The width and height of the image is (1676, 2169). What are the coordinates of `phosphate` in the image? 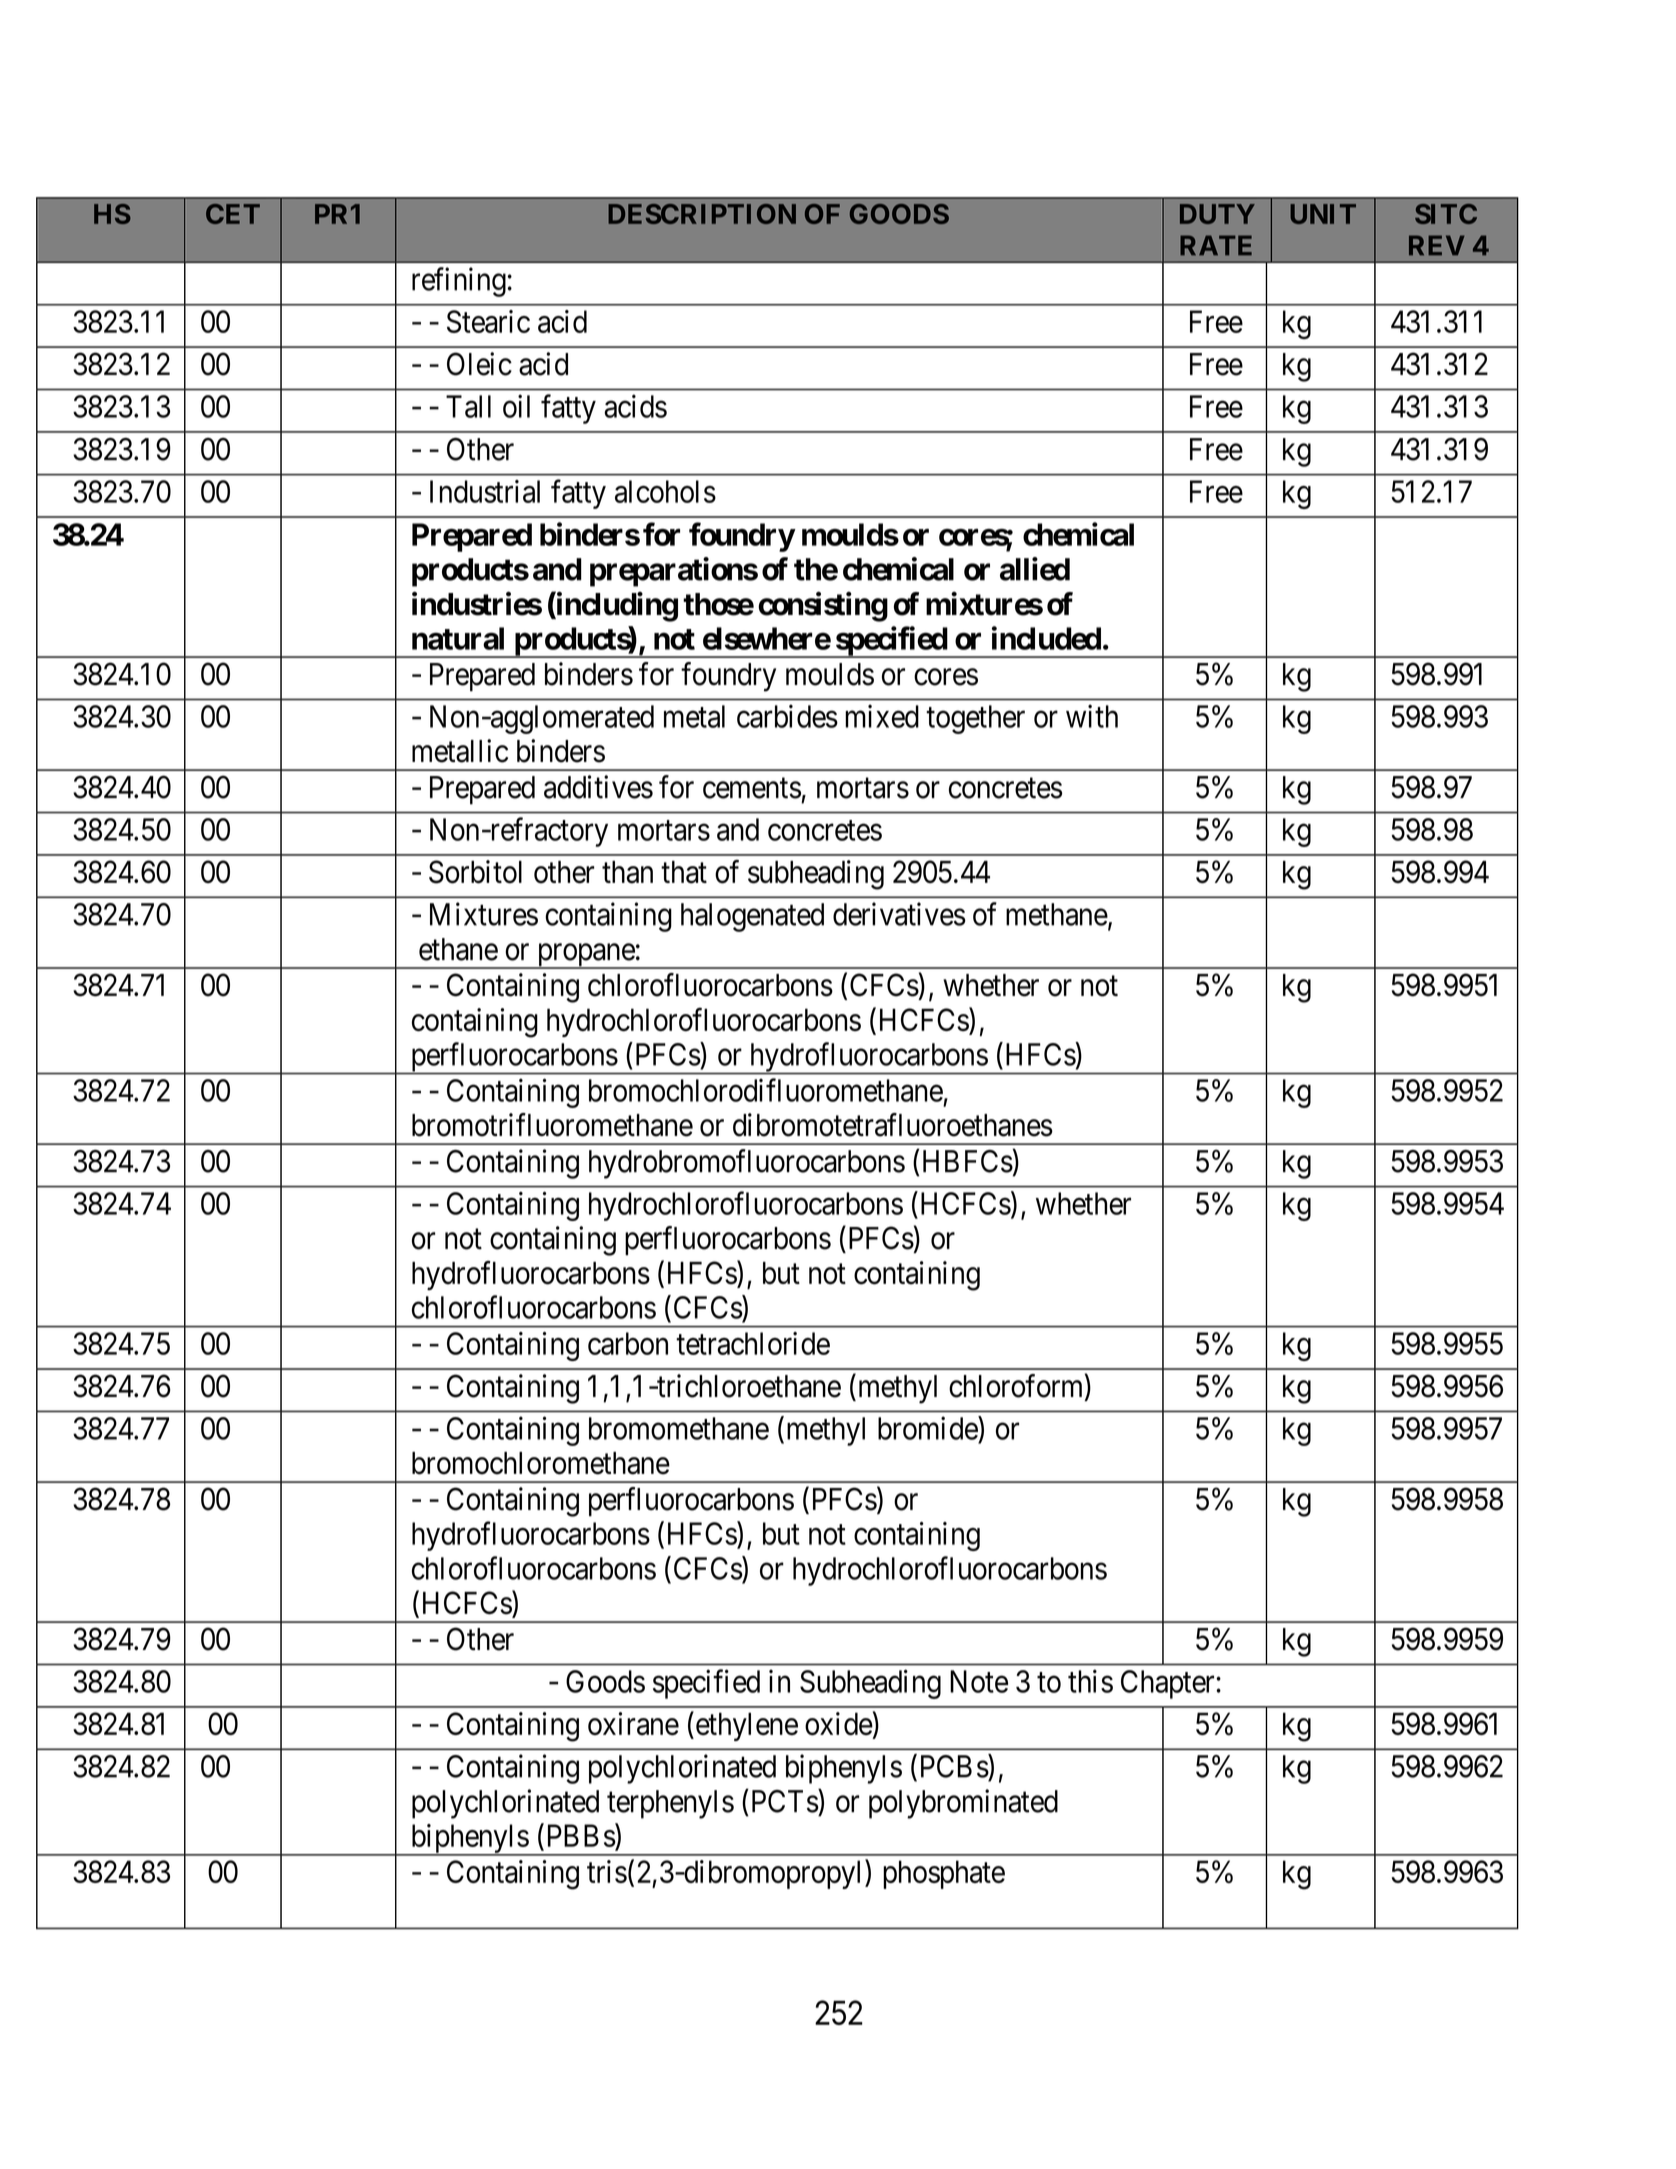 It's located at (944, 1874).
